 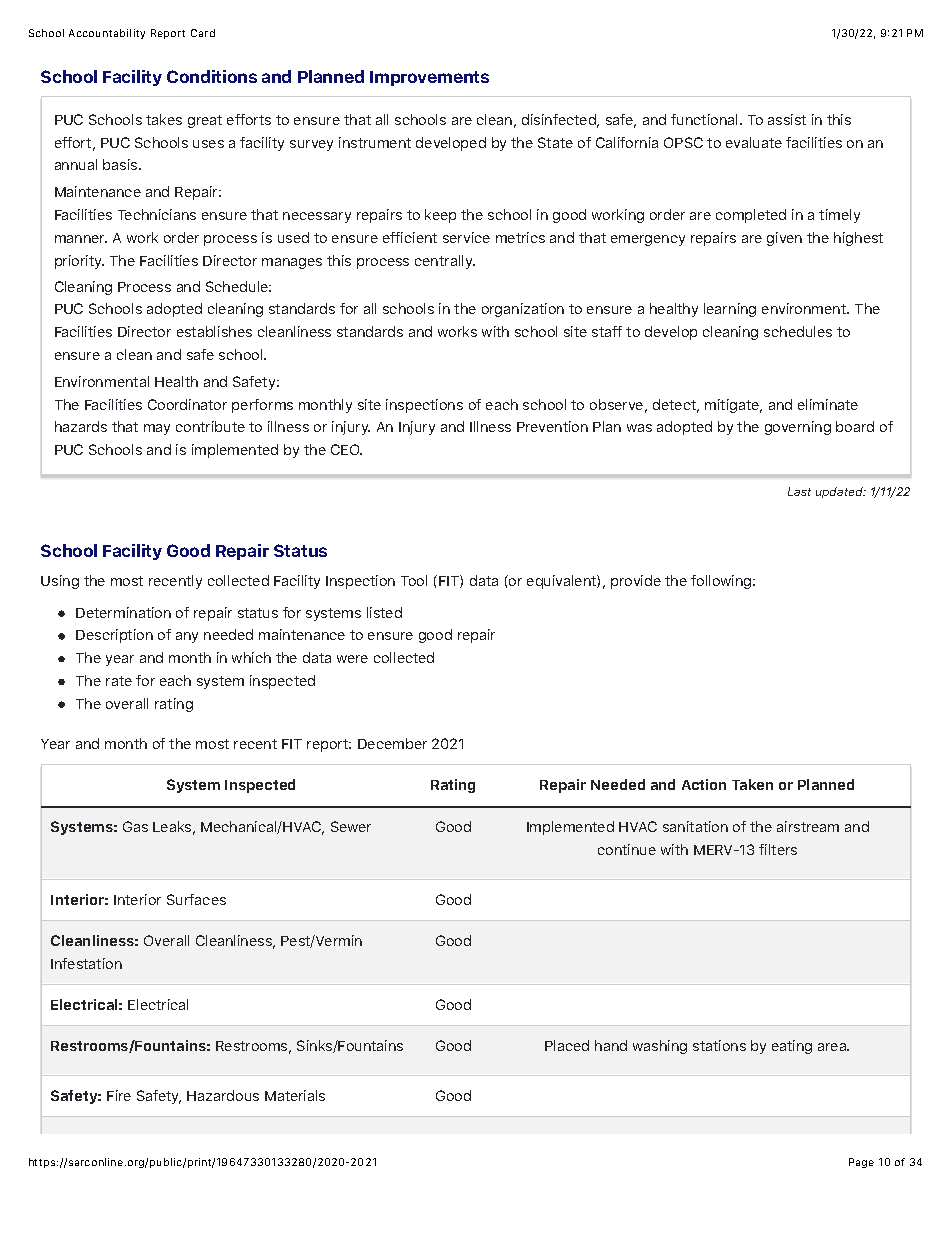 I want to click on Page, so click(x=861, y=1163).
